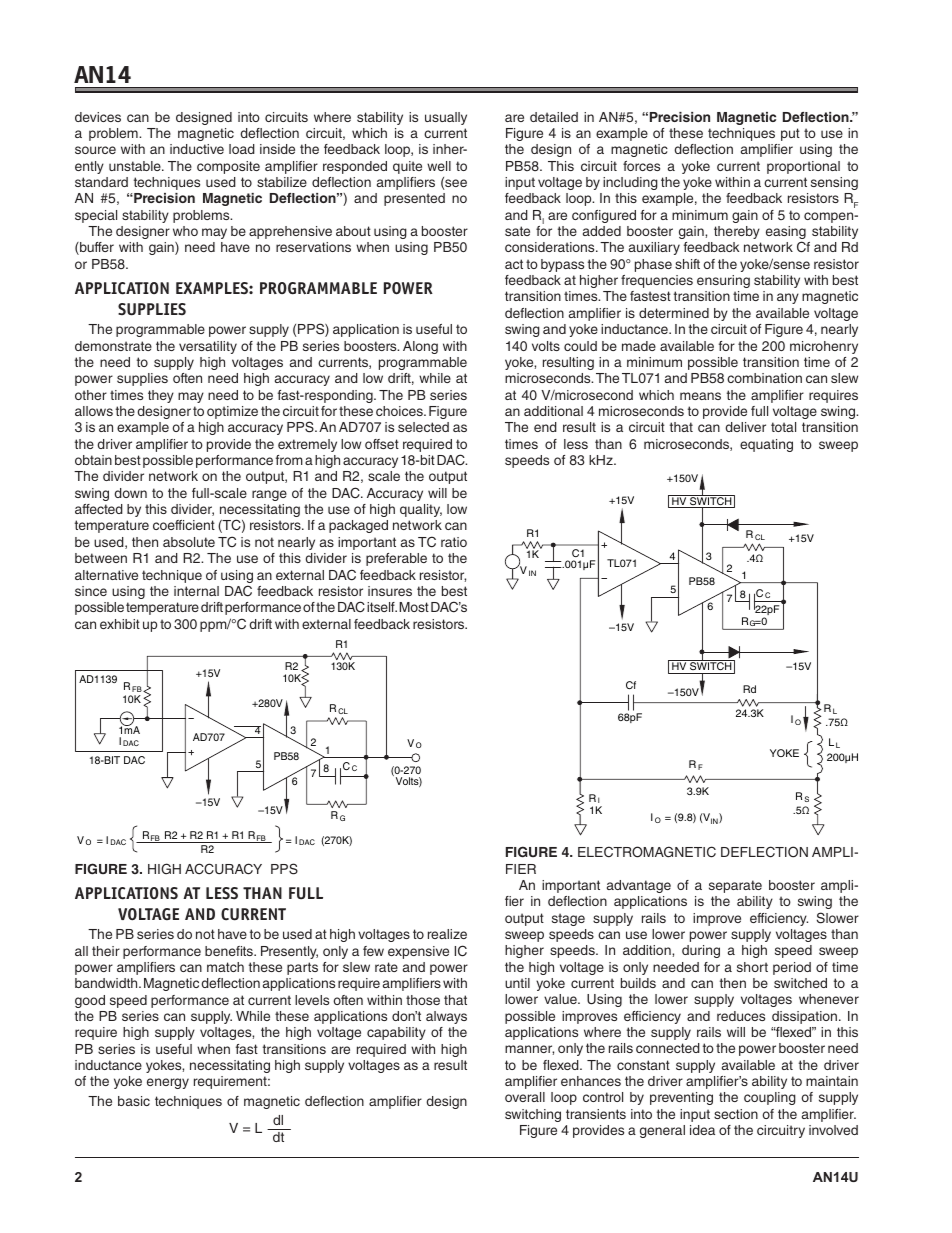 The height and width of the screenshot is (1233, 952). I want to click on internal, so click(196, 591).
